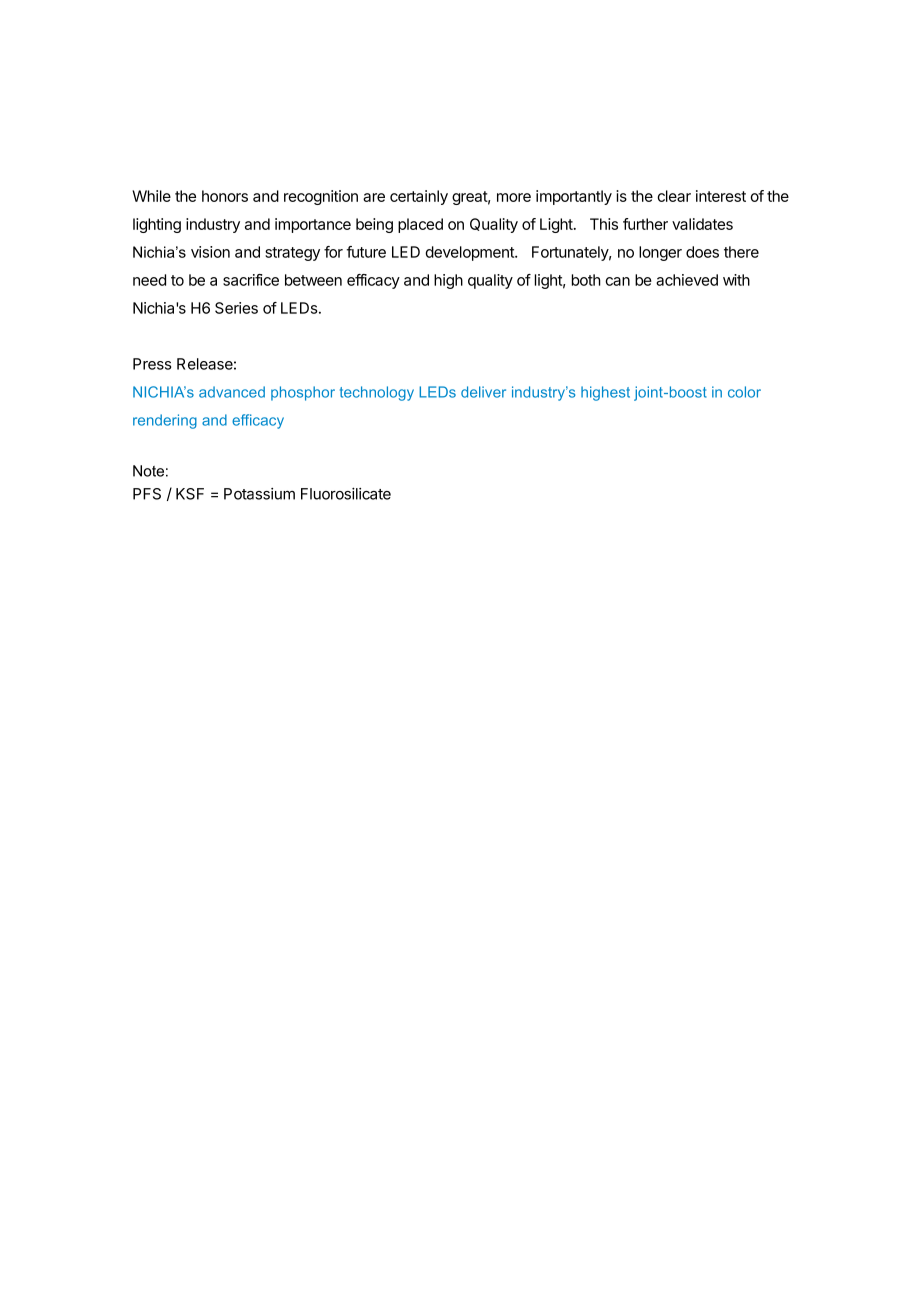 This screenshot has height=1308, width=924. What do you see at coordinates (744, 392) in the screenshot?
I see `color` at bounding box center [744, 392].
